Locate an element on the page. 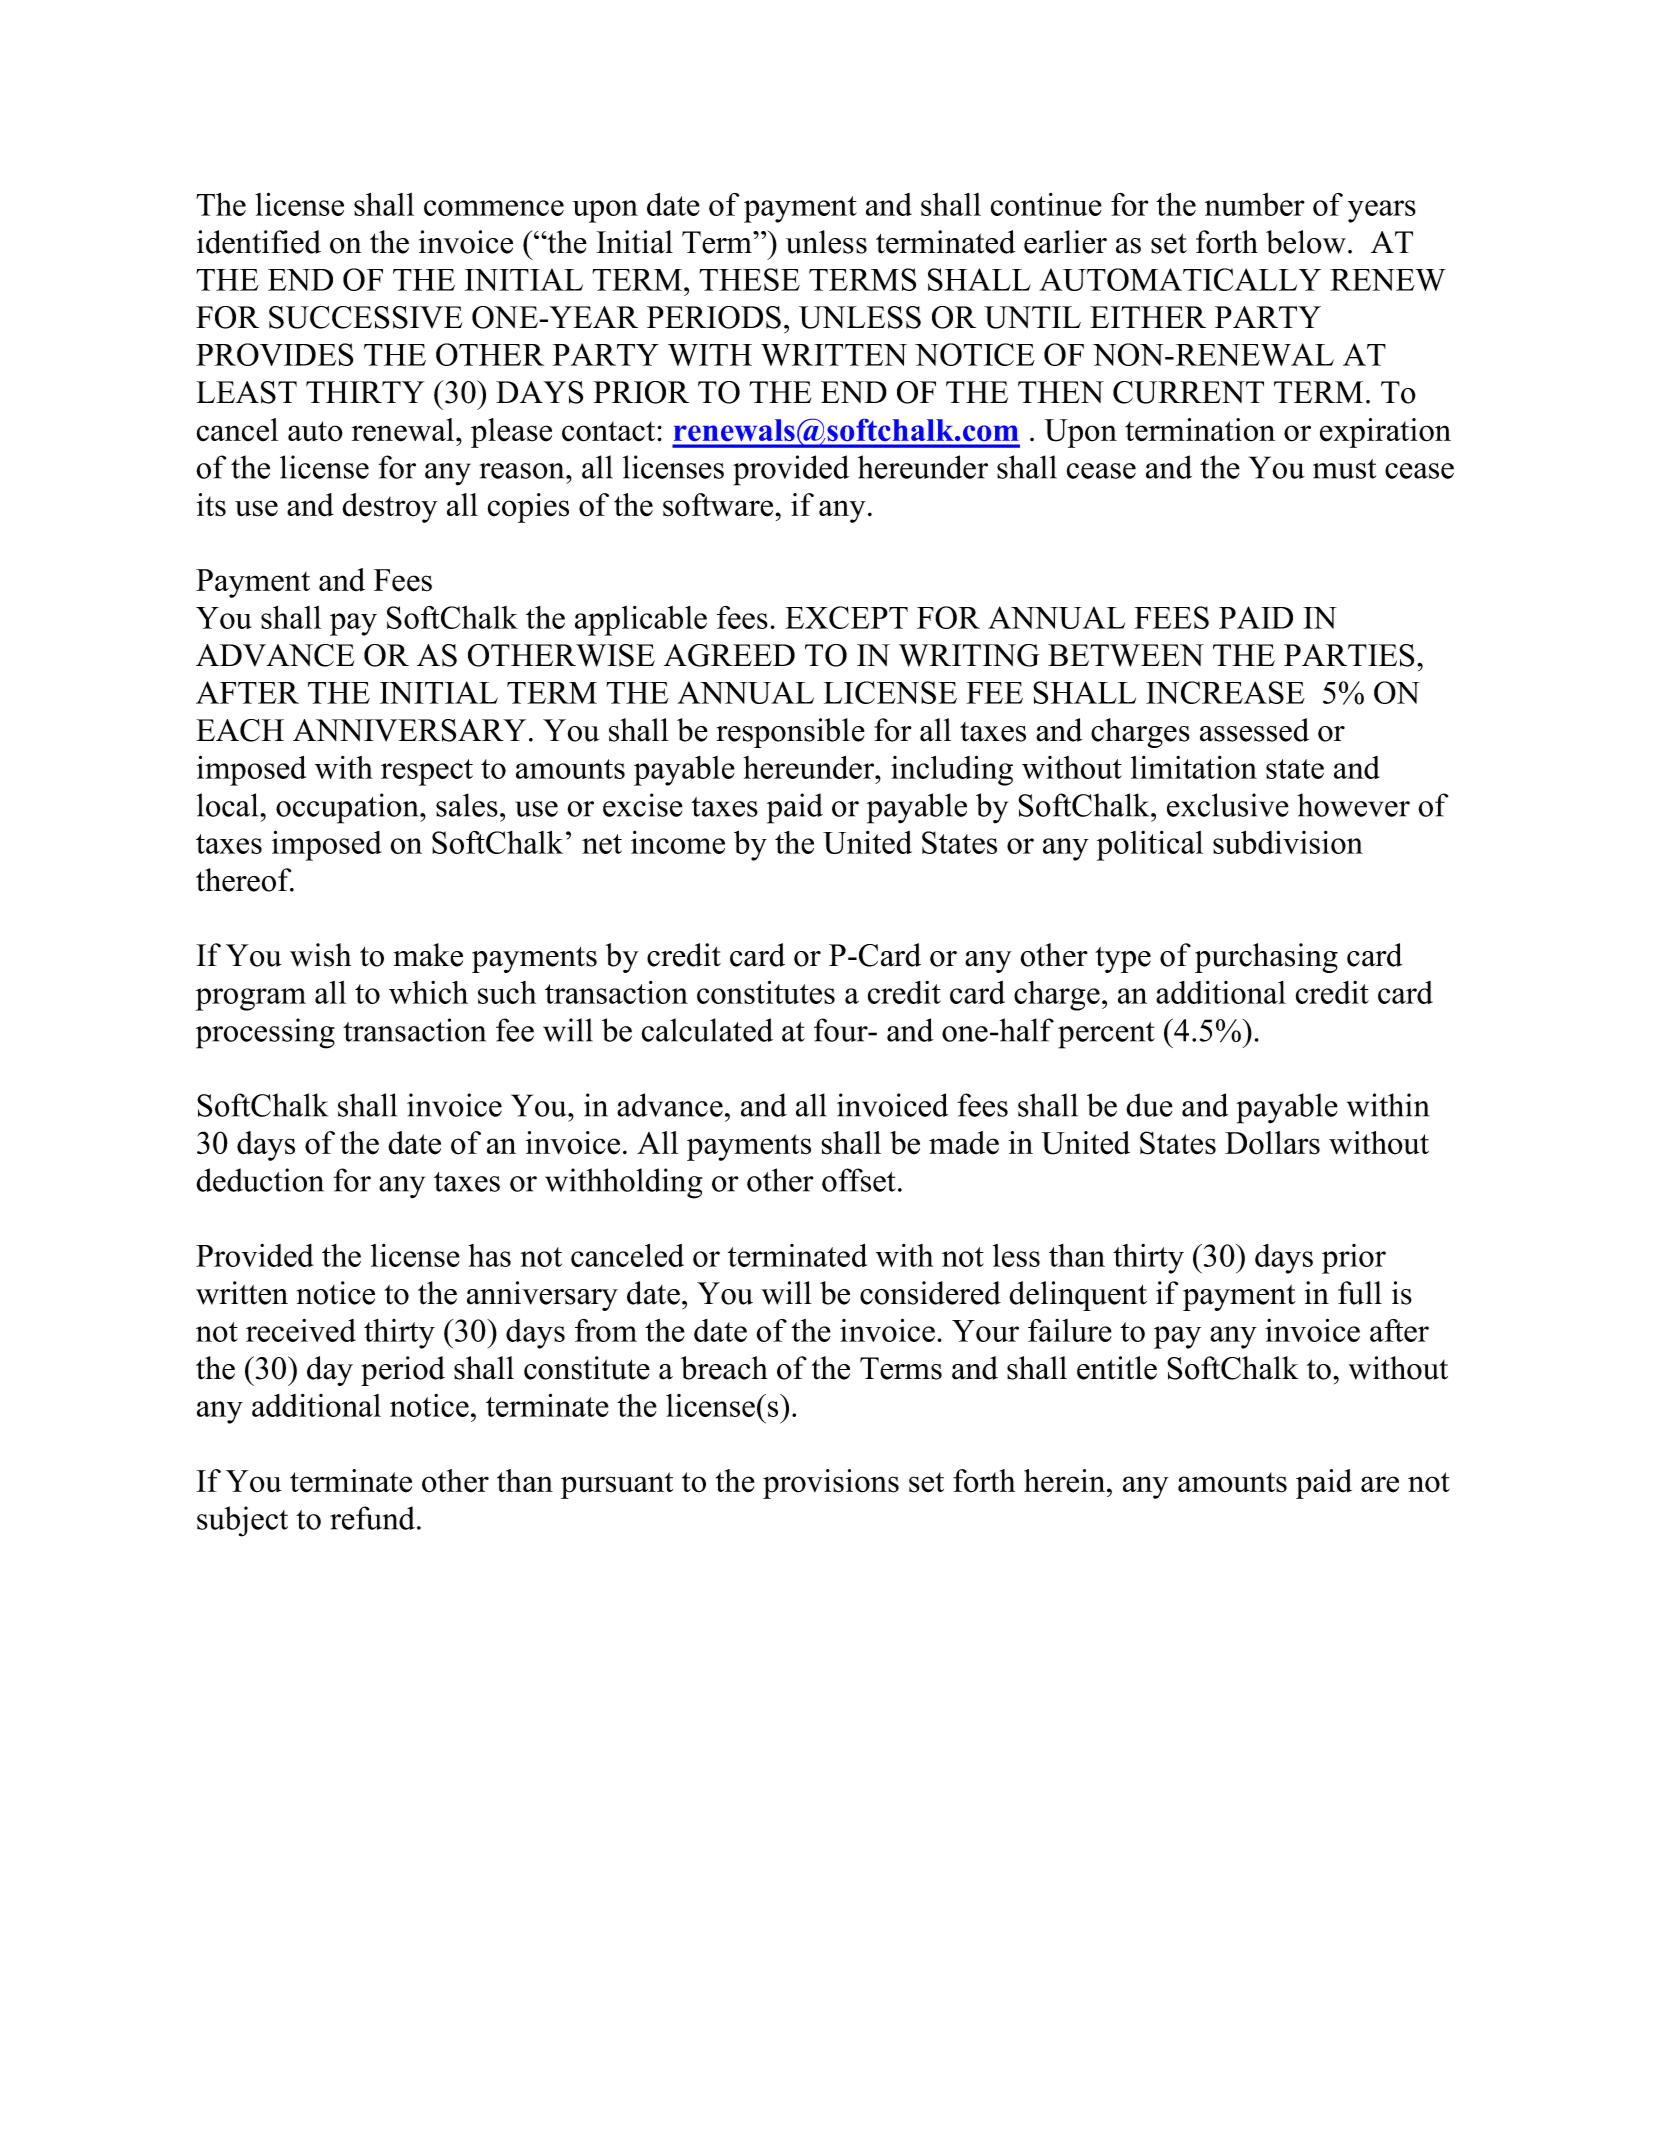  calculated is located at coordinates (707, 1030).
